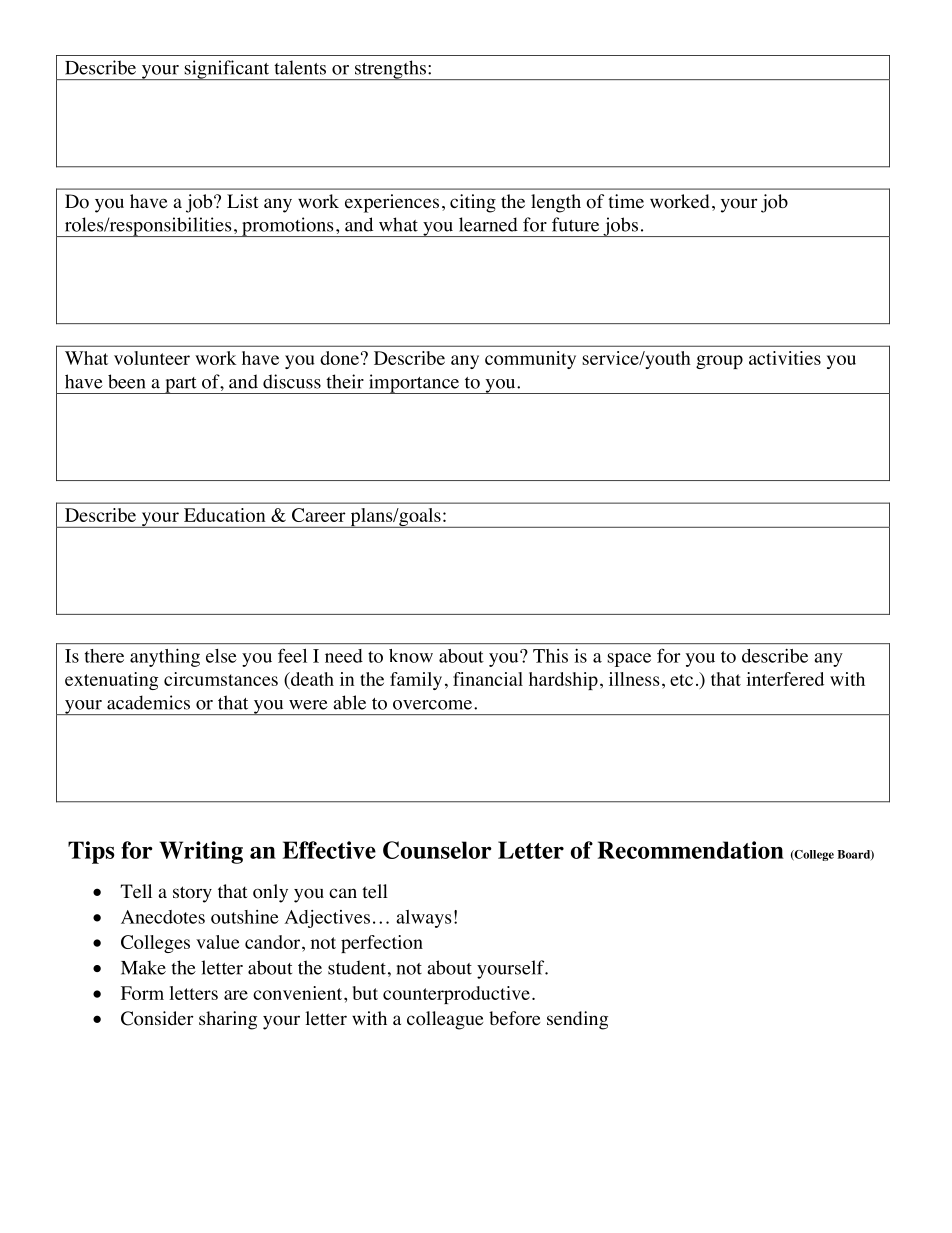 This screenshot has height=1233, width=952. Describe the element at coordinates (390, 70) in the screenshot. I see `strengths` at that location.
